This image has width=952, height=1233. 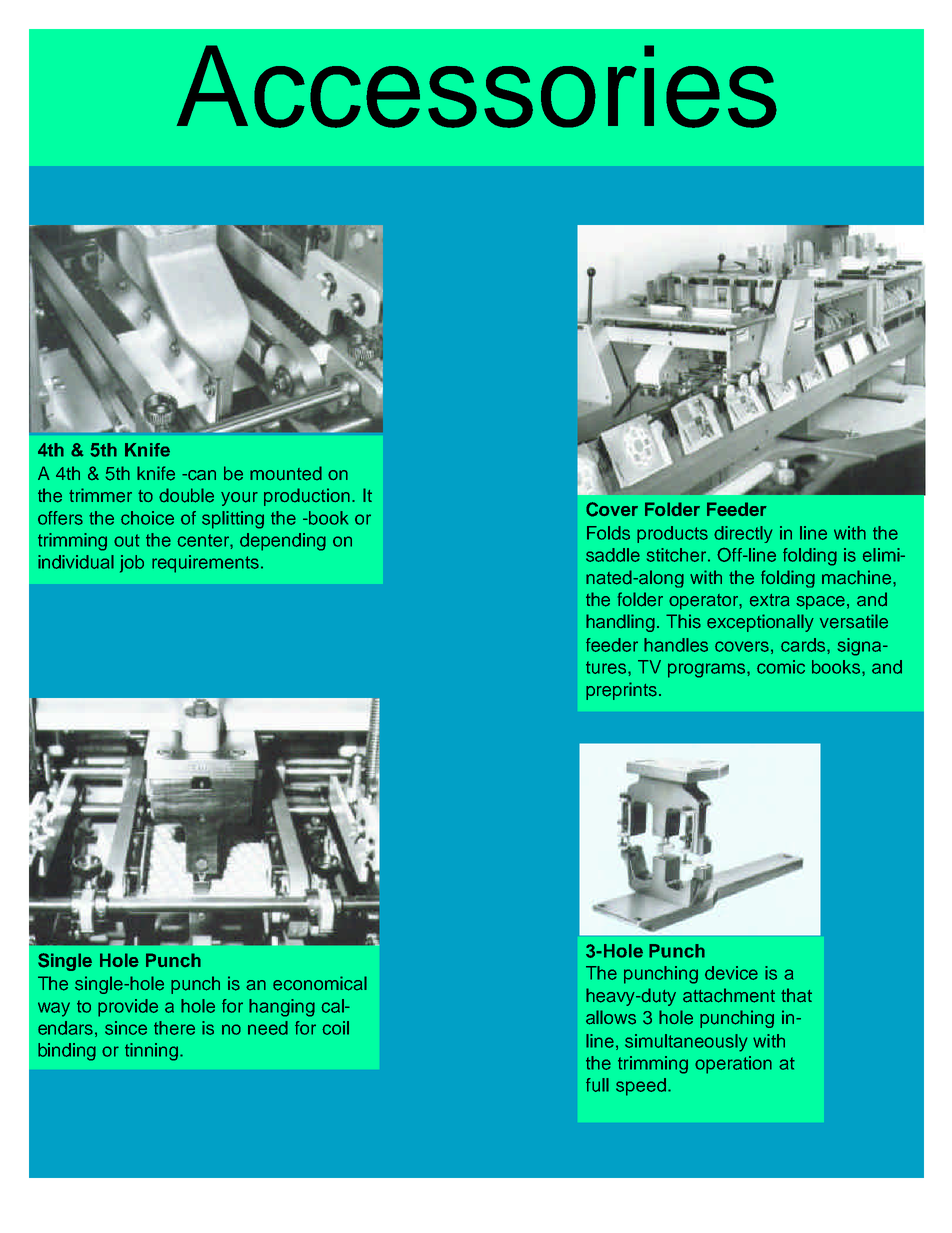 I want to click on mounted, so click(x=286, y=473).
